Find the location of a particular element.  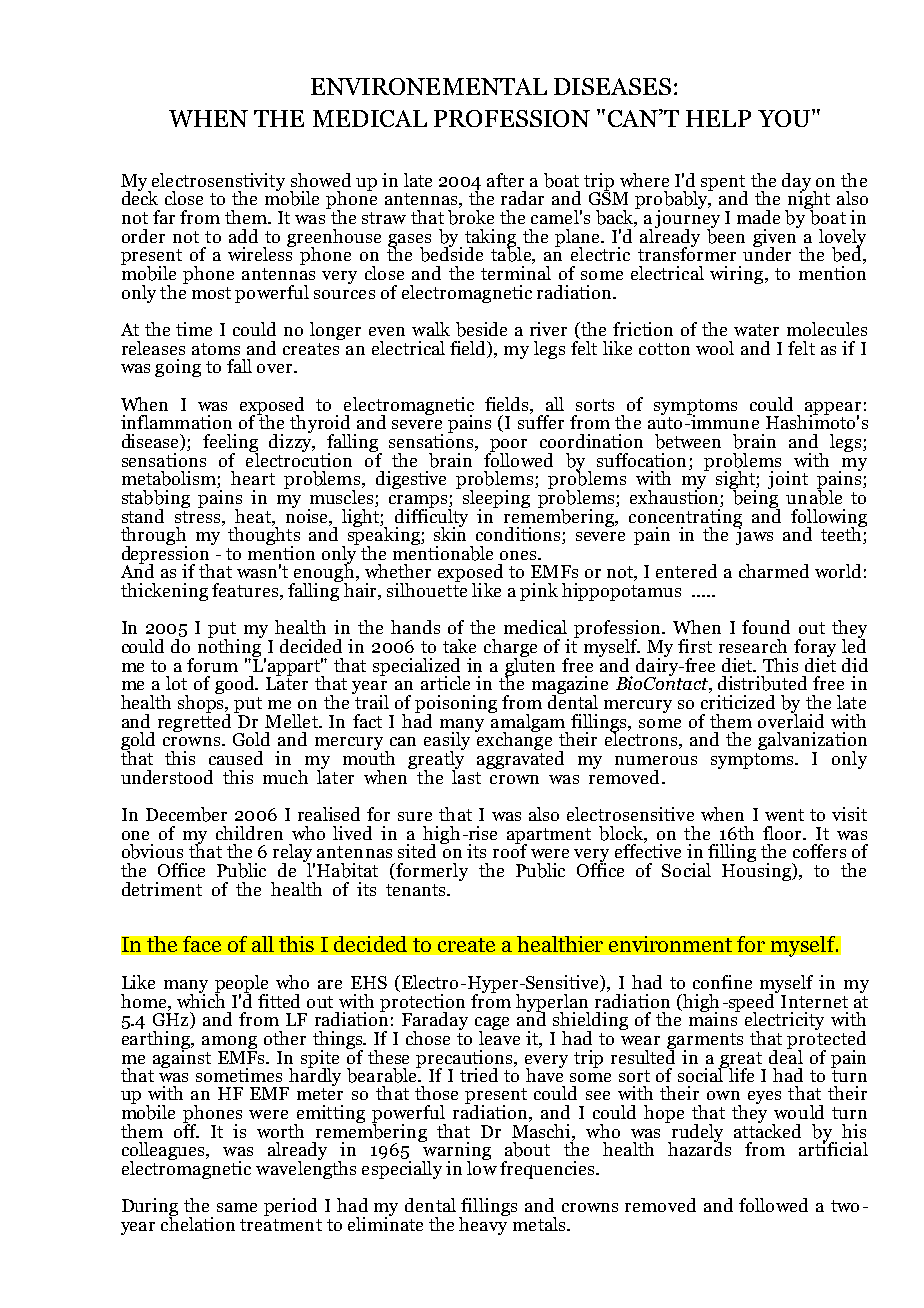

showed is located at coordinates (321, 180).
